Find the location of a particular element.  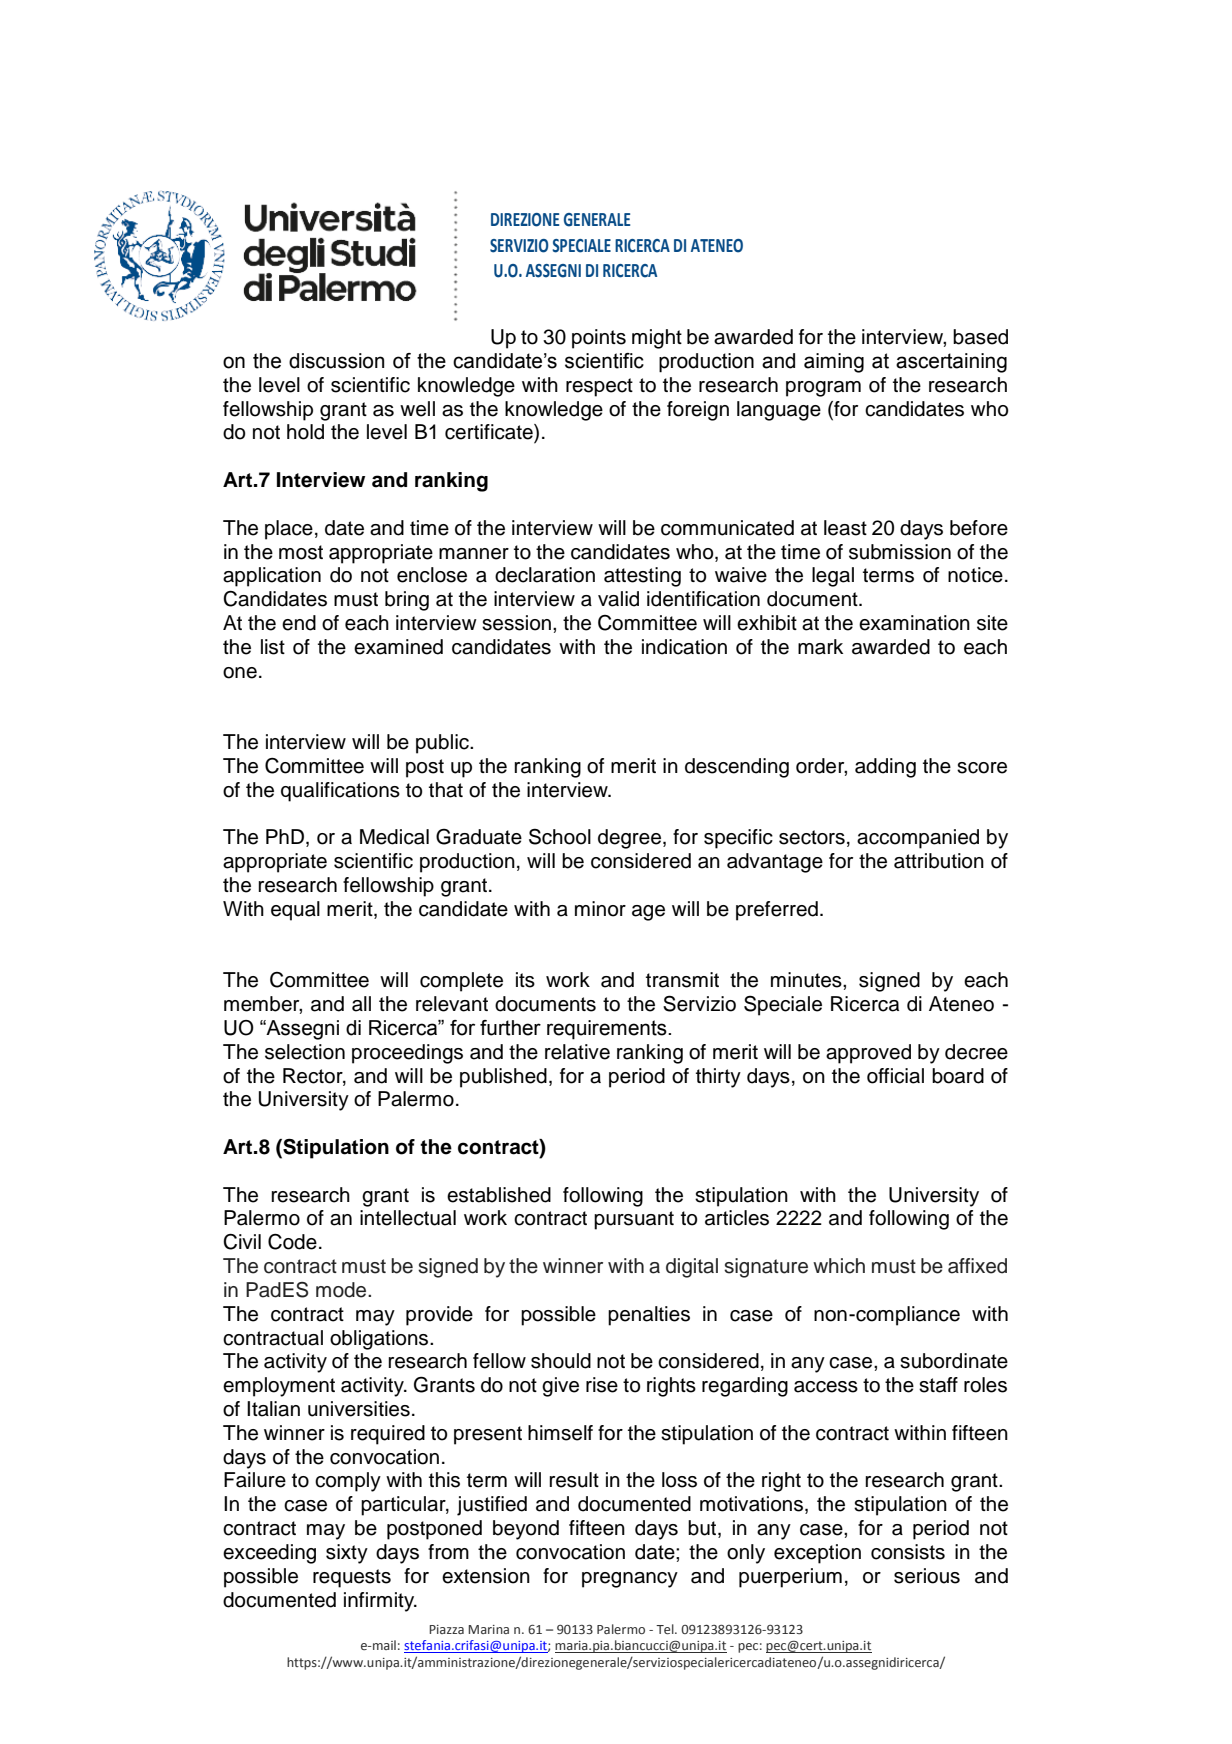

aiming is located at coordinates (834, 363).
